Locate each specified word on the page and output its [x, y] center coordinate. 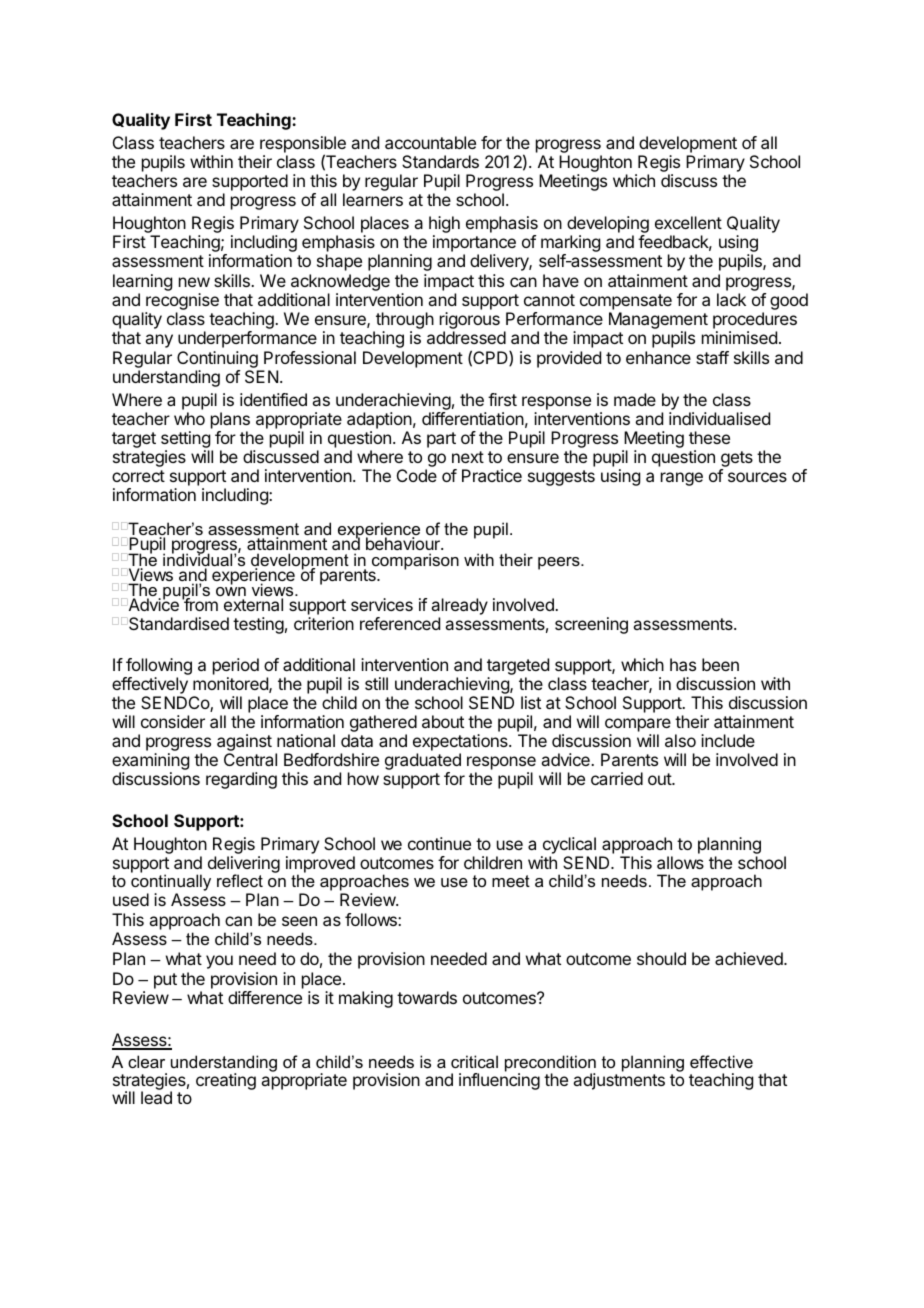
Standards [440, 161]
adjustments [619, 1081]
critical [474, 1061]
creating [226, 1081]
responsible [303, 146]
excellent [688, 222]
